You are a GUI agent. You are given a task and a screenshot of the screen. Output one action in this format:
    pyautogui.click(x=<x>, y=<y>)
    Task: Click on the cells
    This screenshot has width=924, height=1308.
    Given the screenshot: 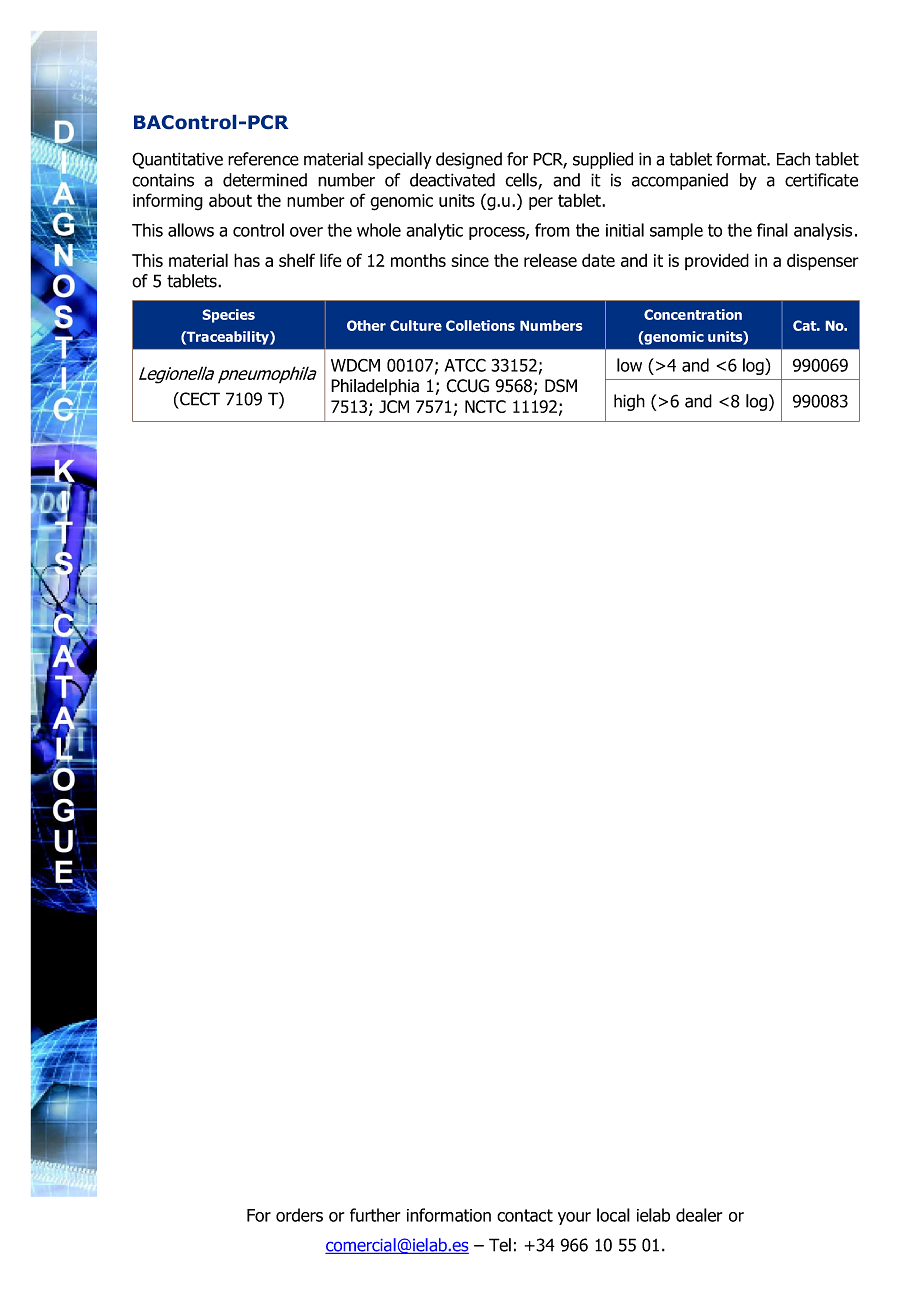 What is the action you would take?
    pyautogui.click(x=522, y=181)
